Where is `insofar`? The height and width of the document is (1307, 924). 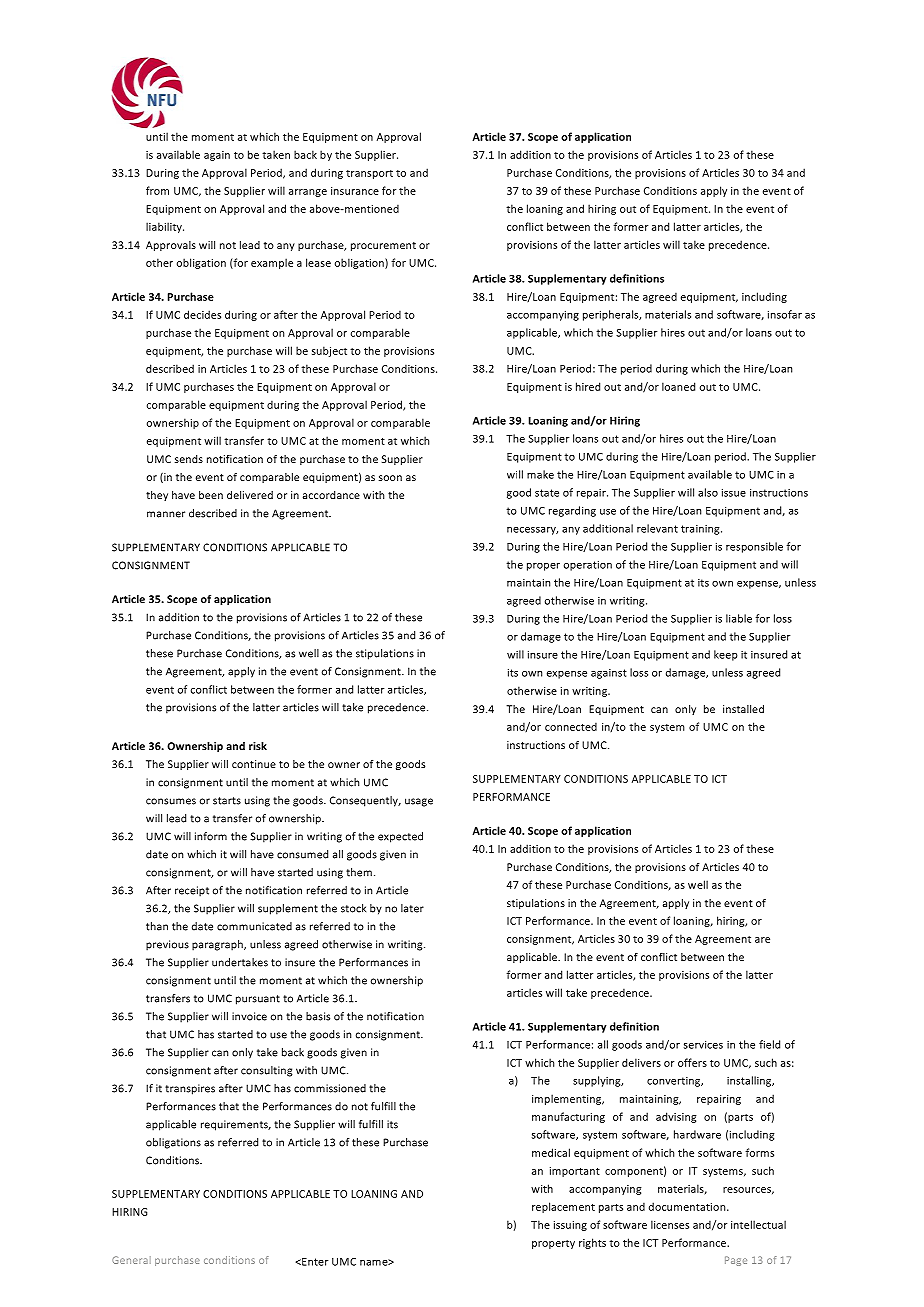
insofar is located at coordinates (785, 314).
